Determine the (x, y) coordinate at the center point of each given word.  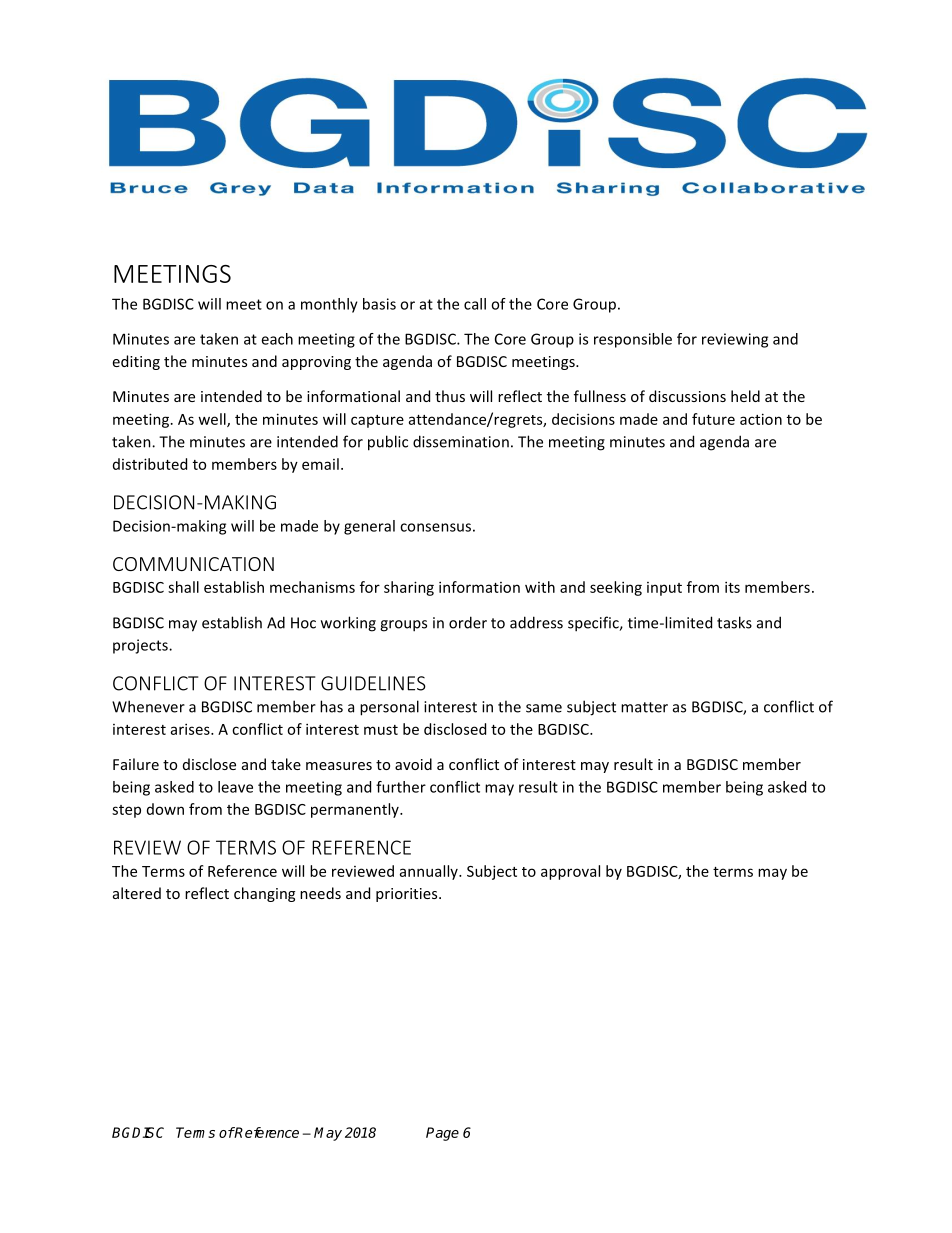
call (475, 304)
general (369, 527)
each (277, 339)
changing (264, 894)
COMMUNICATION (193, 564)
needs (320, 893)
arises (191, 729)
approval (570, 872)
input (664, 589)
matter (644, 707)
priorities (408, 895)
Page (442, 1134)
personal (389, 708)
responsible (633, 340)
